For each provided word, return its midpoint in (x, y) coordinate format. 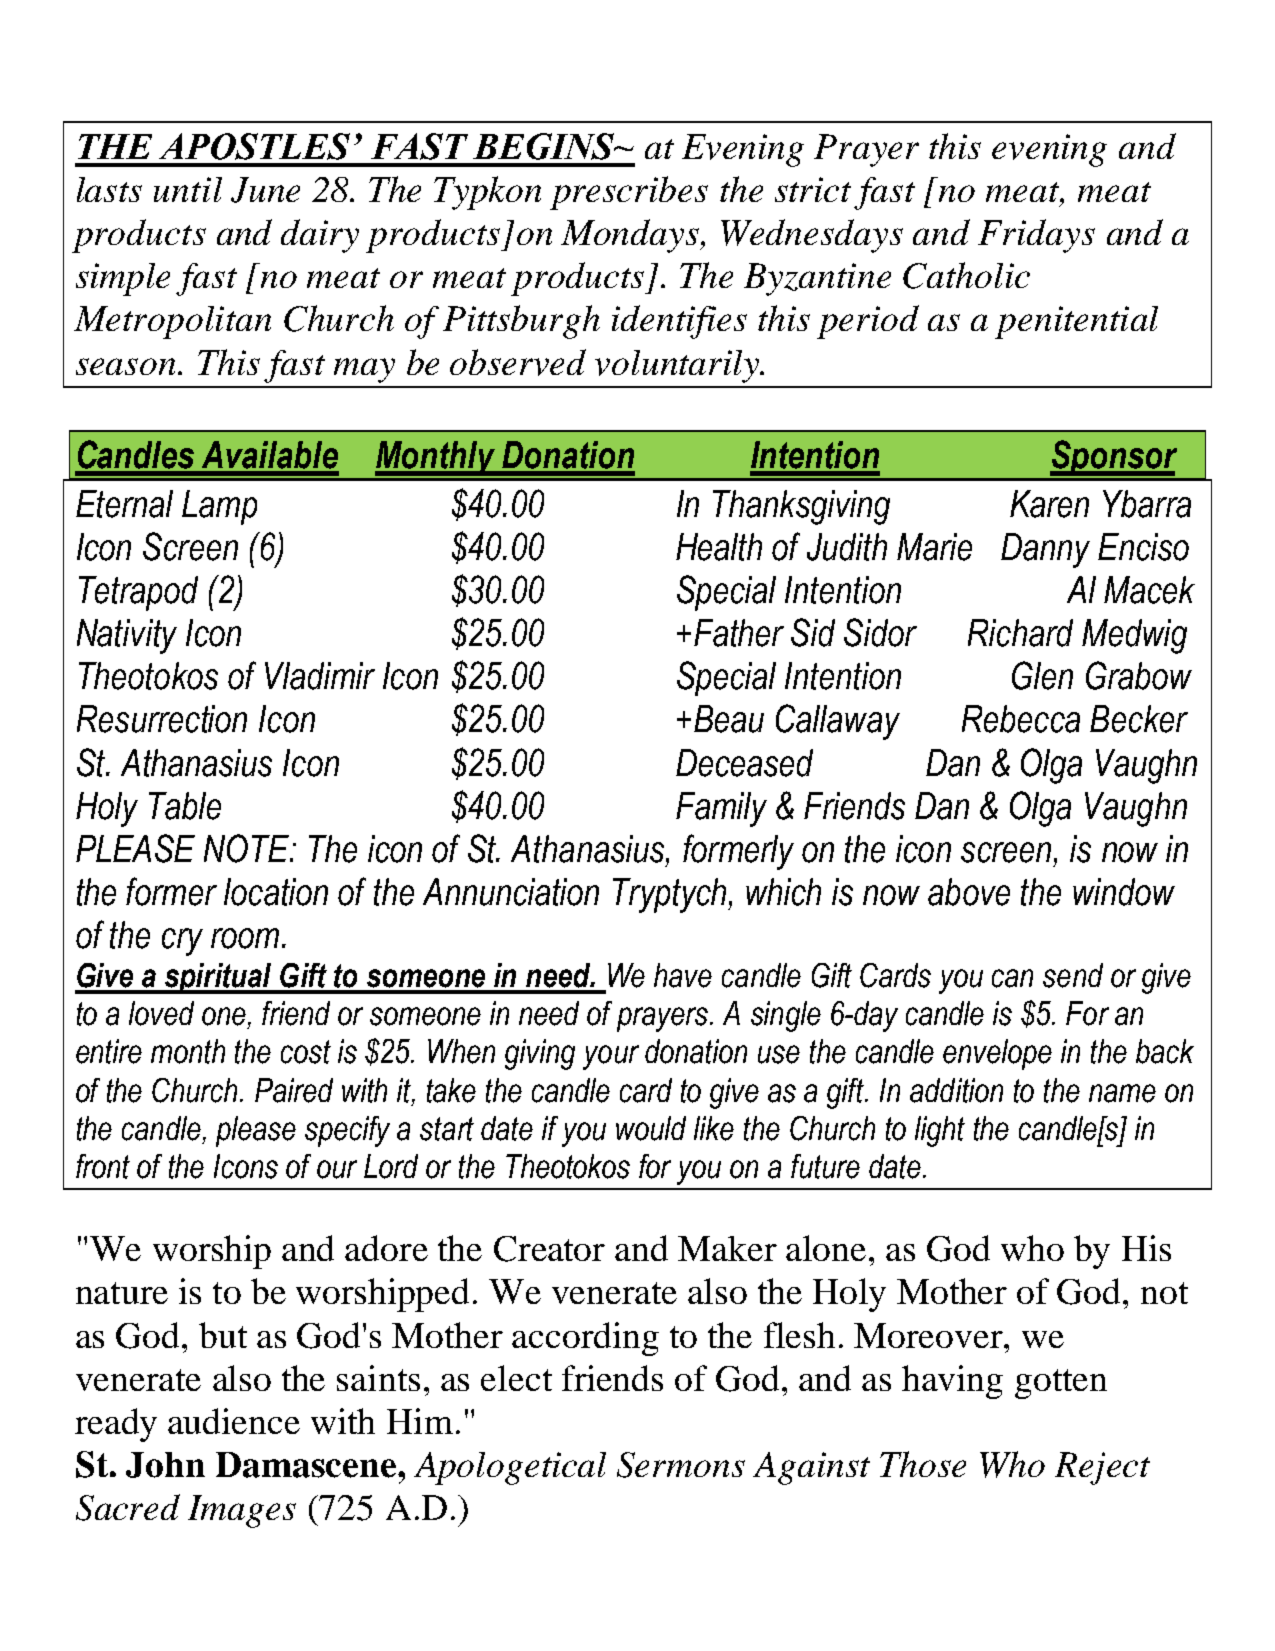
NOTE (248, 848)
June (265, 190)
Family (721, 809)
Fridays (1036, 236)
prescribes (629, 193)
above (969, 892)
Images (242, 1511)
